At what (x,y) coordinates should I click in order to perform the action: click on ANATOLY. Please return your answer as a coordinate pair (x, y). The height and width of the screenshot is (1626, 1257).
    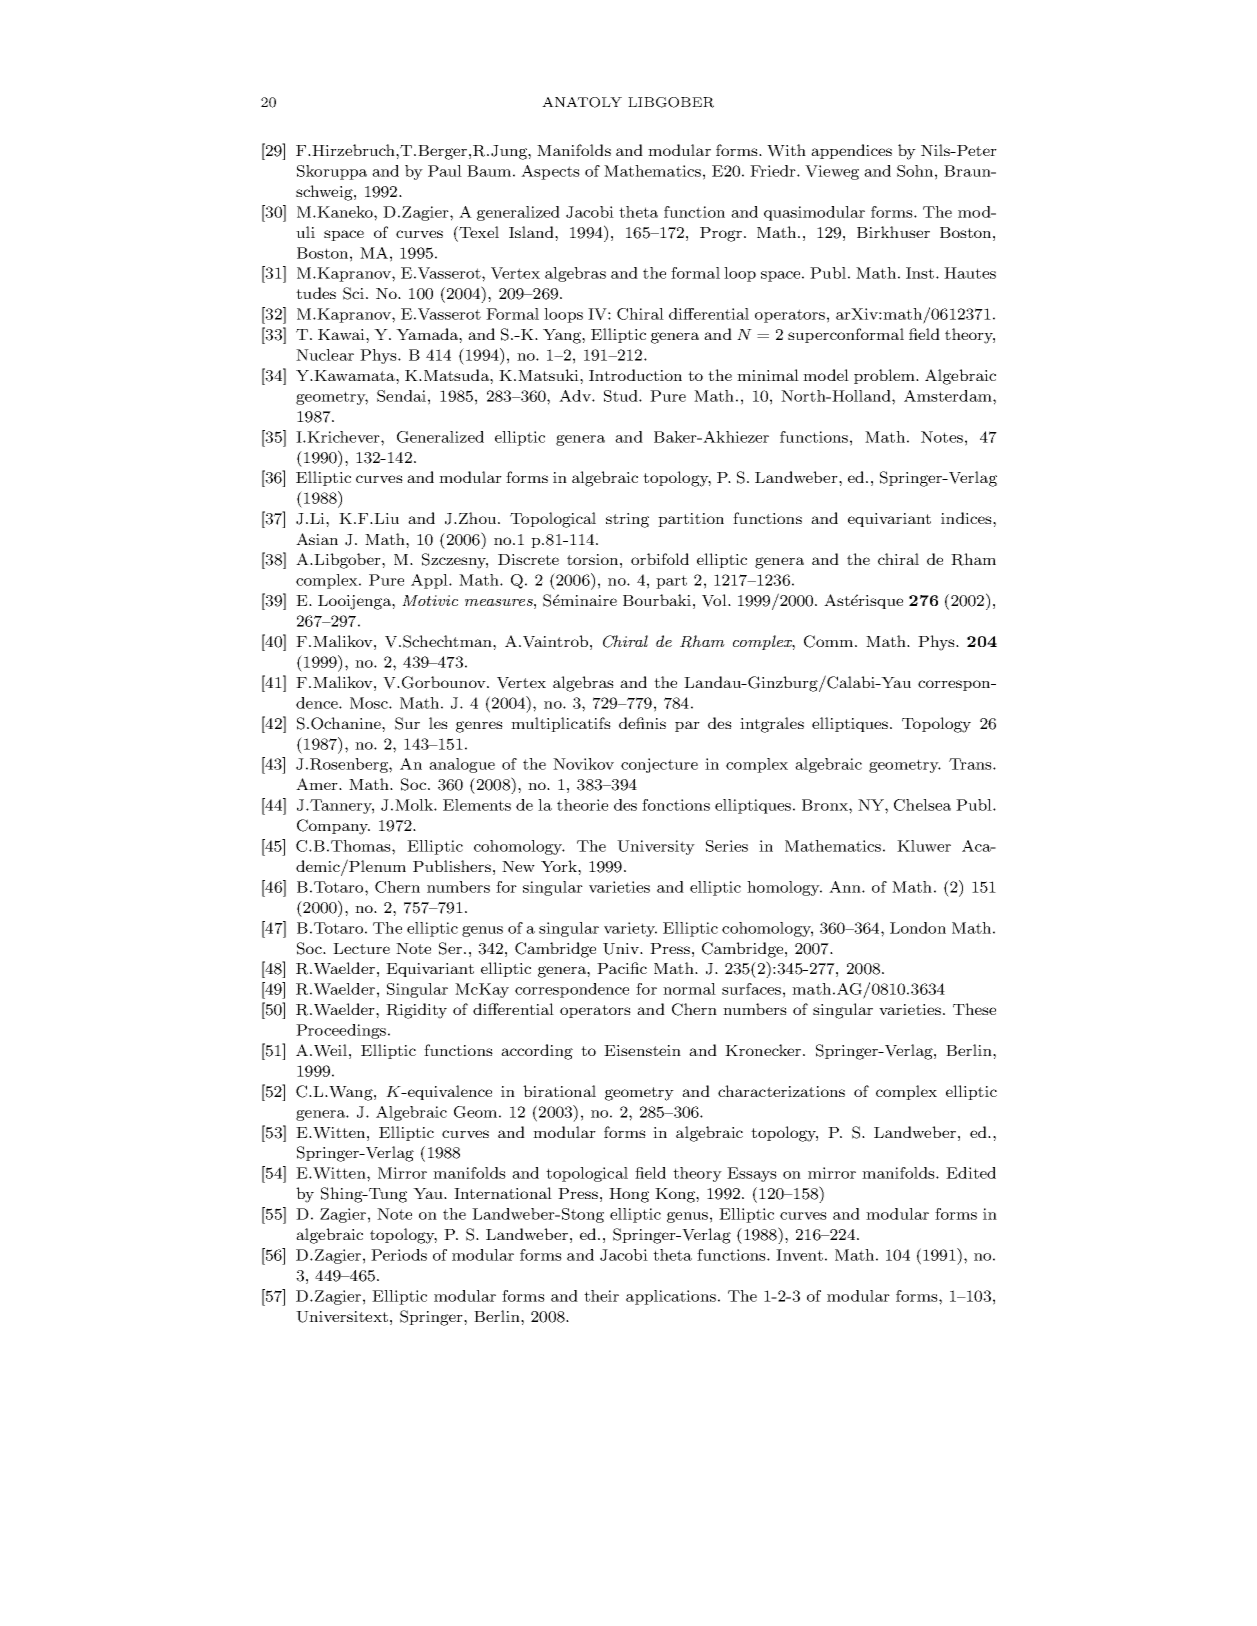
    Looking at the image, I should click on (582, 102).
